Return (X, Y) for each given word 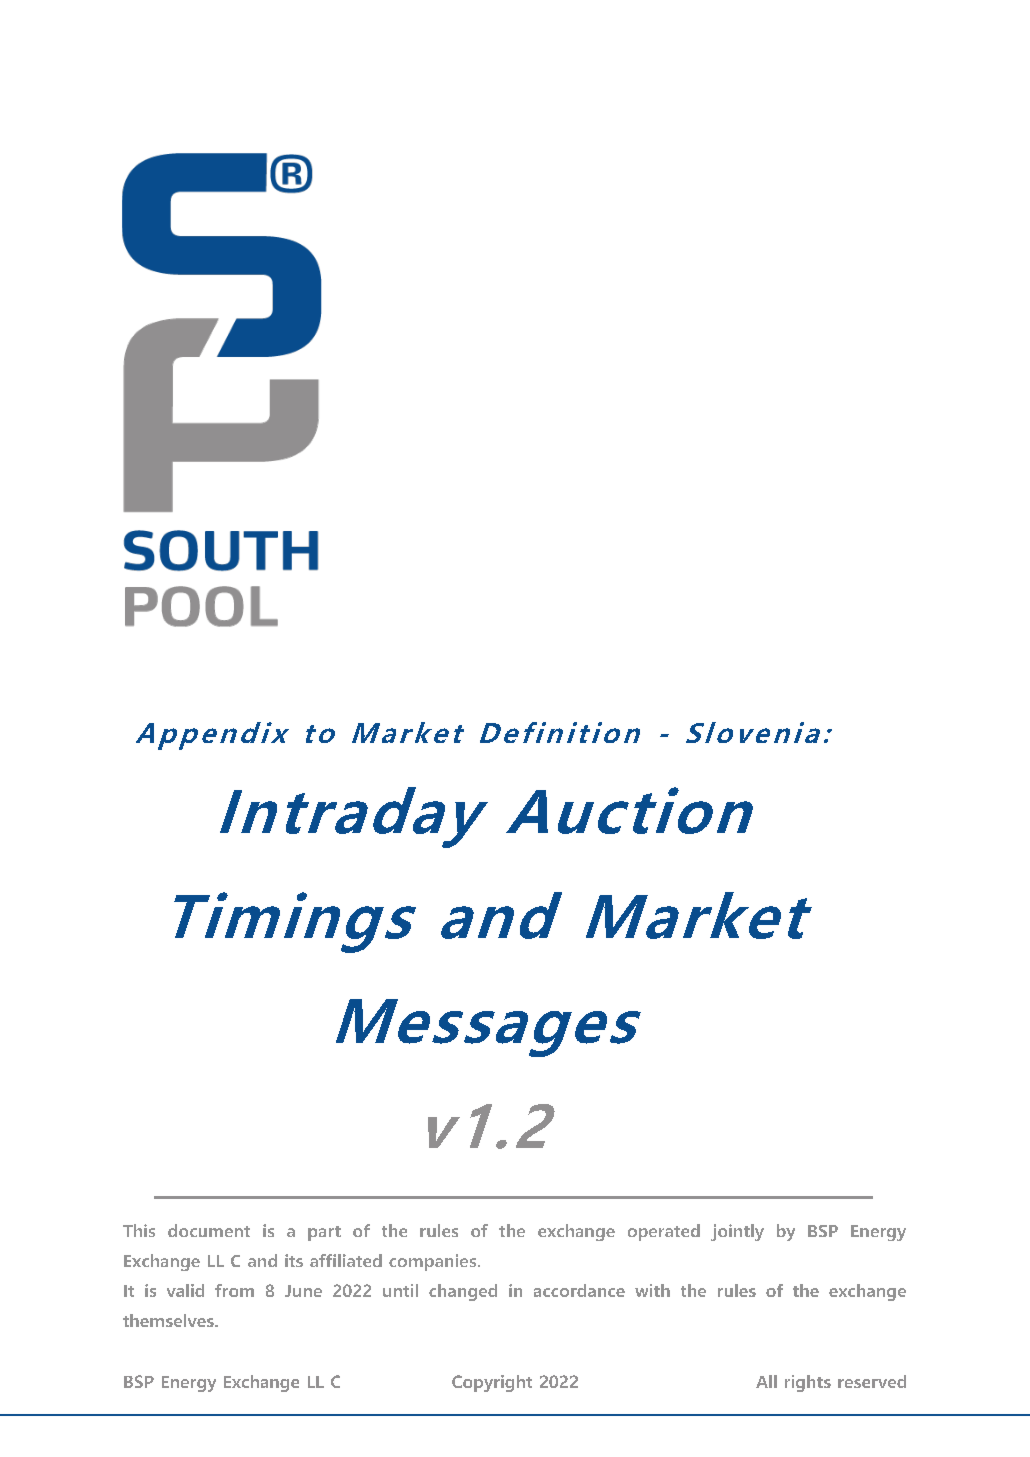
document (209, 1230)
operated (664, 1232)
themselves (169, 1320)
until (400, 1290)
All (766, 1381)
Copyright (492, 1383)
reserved (872, 1381)
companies (434, 1262)
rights (808, 1383)
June (303, 1291)
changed (463, 1292)
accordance (579, 1290)
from (234, 1290)
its (294, 1260)
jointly (737, 1232)
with (652, 1290)
